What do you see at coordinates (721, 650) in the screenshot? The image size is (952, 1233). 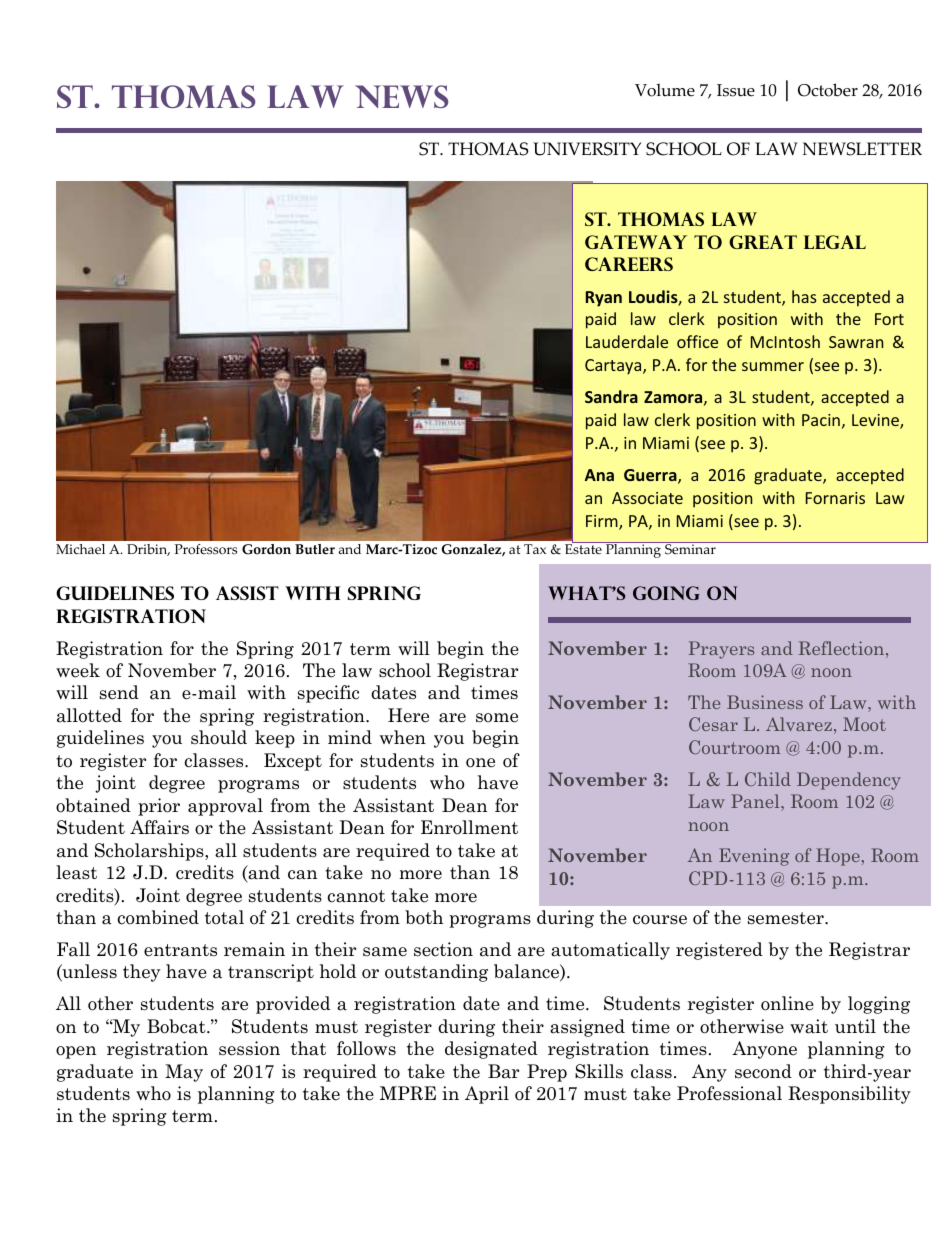 I see `Prayers` at bounding box center [721, 650].
